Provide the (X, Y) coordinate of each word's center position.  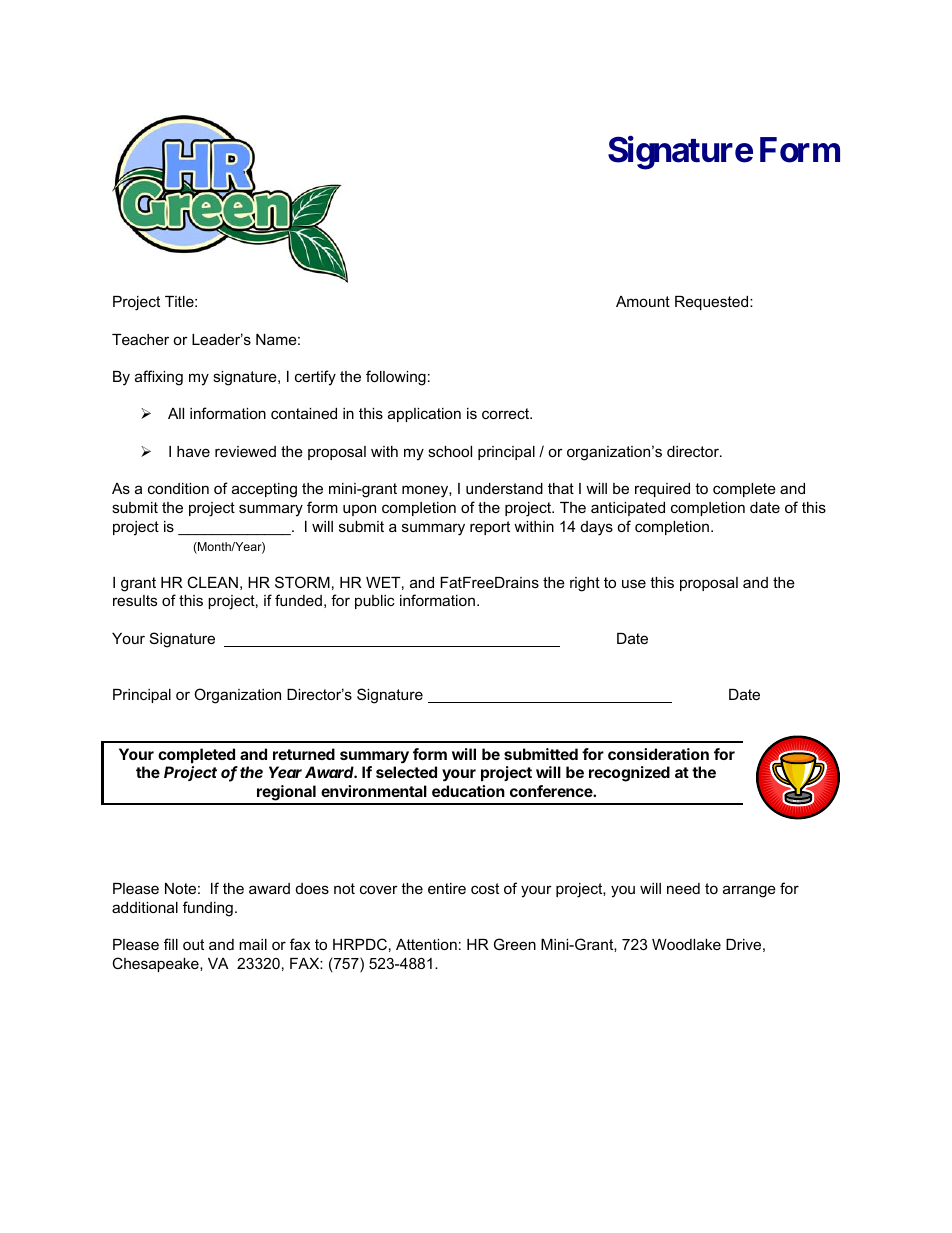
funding (208, 909)
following (396, 378)
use (634, 583)
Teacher (140, 339)
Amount (643, 301)
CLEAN (212, 582)
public (375, 602)
